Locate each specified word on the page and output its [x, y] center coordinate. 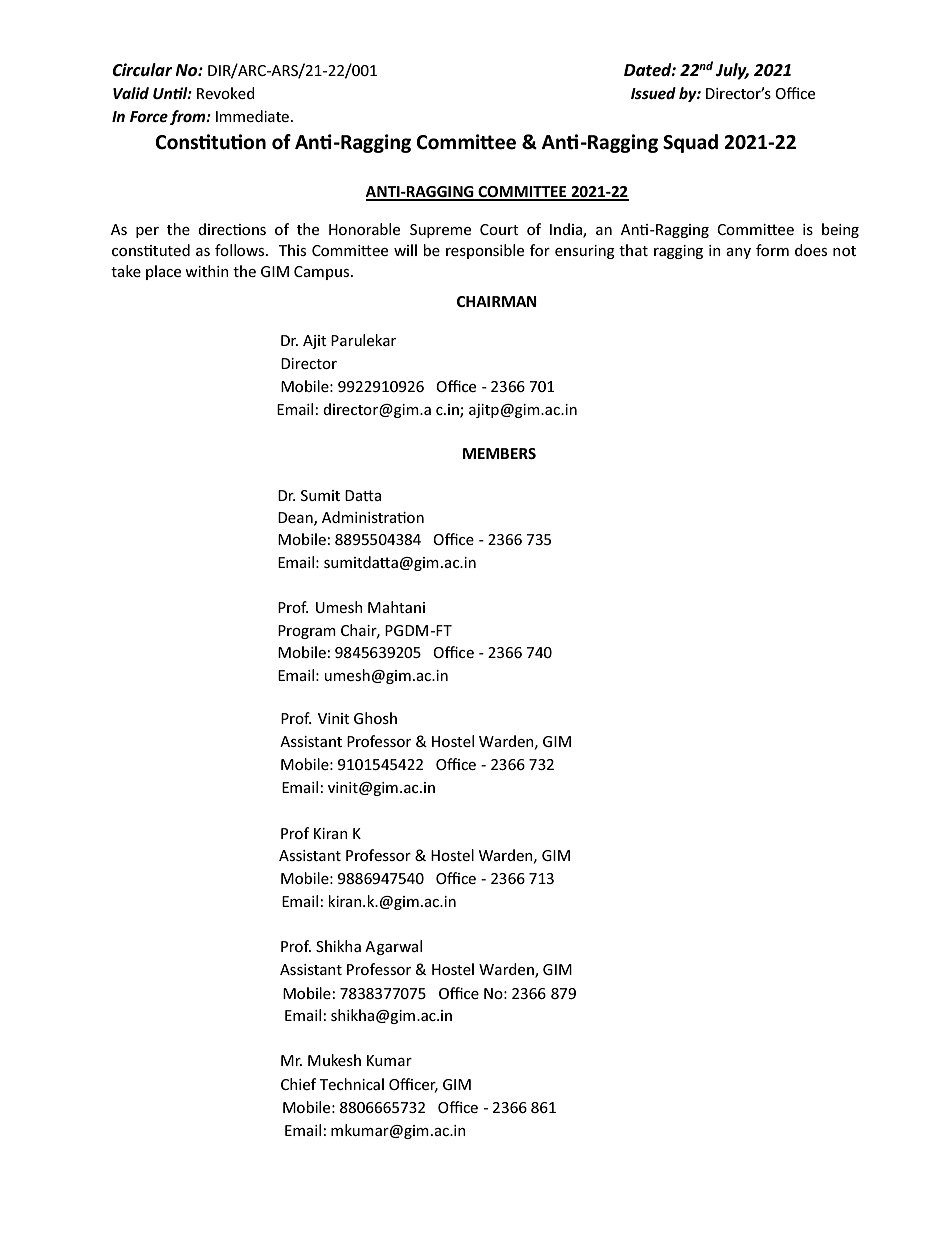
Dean [296, 518]
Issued [653, 93]
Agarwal [393, 947]
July [732, 71]
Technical [351, 1084]
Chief [298, 1084]
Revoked [226, 93]
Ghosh [375, 718]
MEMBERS [499, 453]
